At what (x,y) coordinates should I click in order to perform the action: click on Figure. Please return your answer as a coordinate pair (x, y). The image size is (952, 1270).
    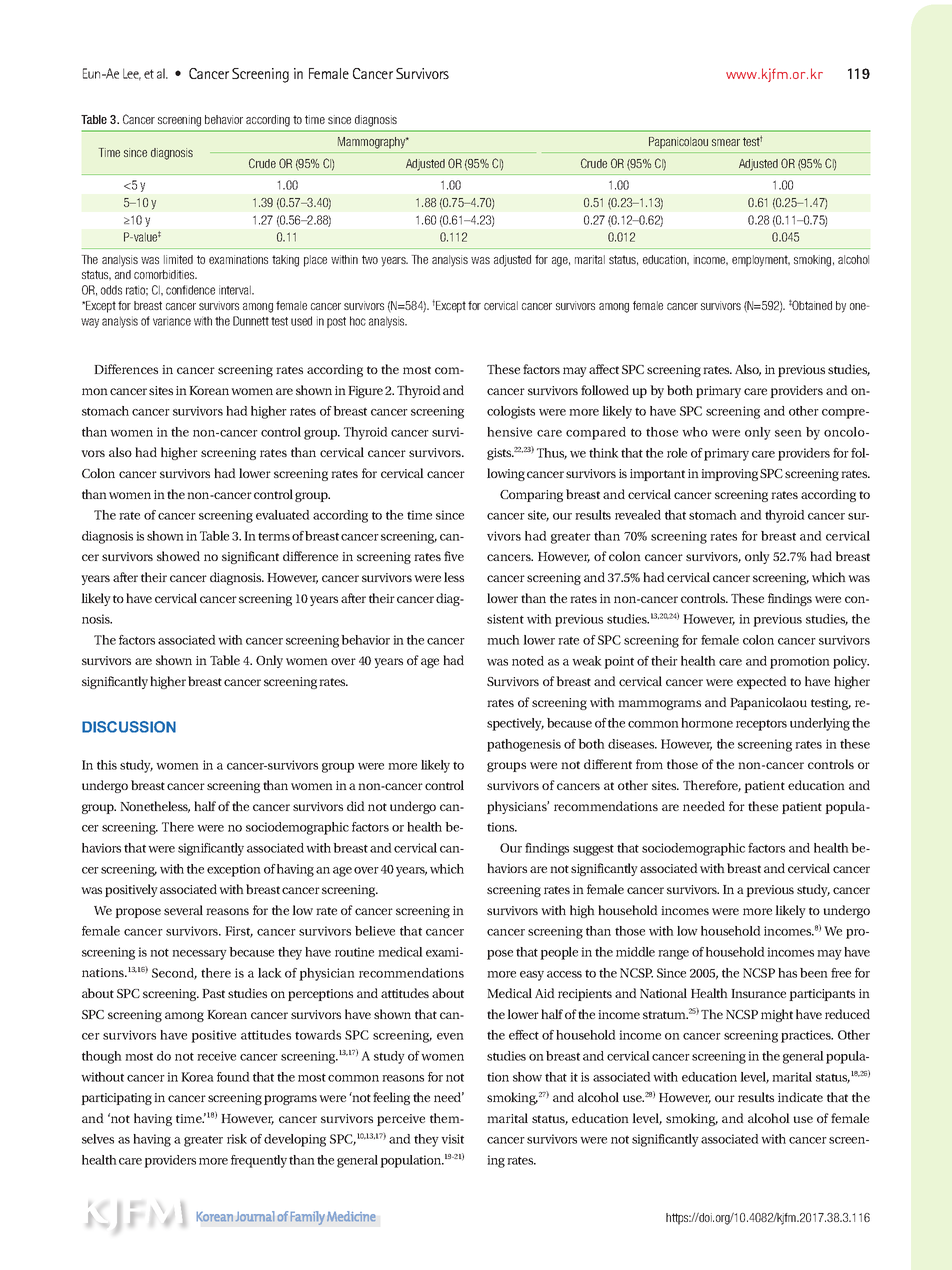
    Looking at the image, I should click on (365, 392).
